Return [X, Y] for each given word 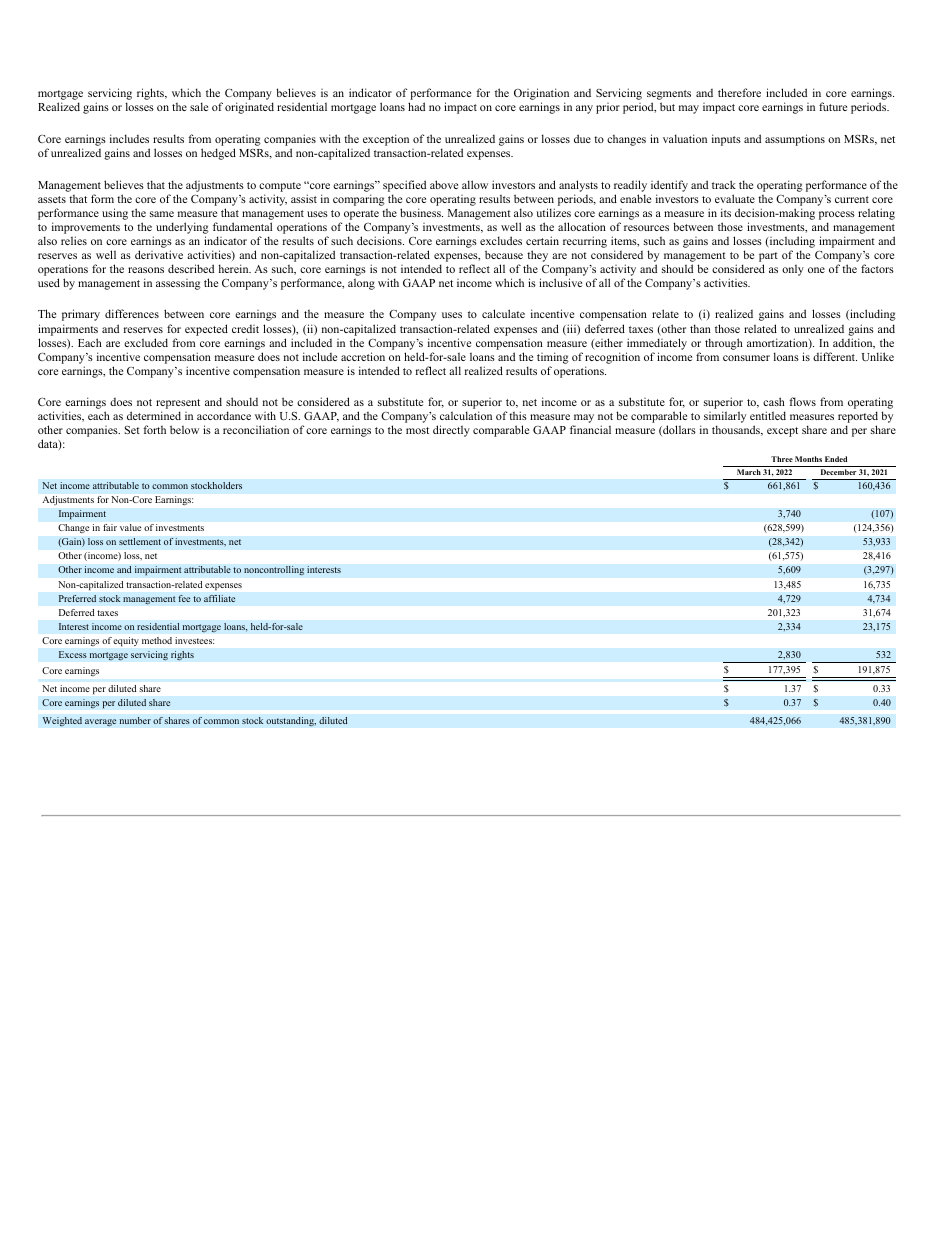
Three [782, 459]
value [130, 527]
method [157, 640]
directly [451, 431]
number [135, 720]
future [833, 106]
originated [249, 108]
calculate [503, 313]
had [416, 106]
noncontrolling [274, 571]
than [700, 328]
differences [132, 313]
